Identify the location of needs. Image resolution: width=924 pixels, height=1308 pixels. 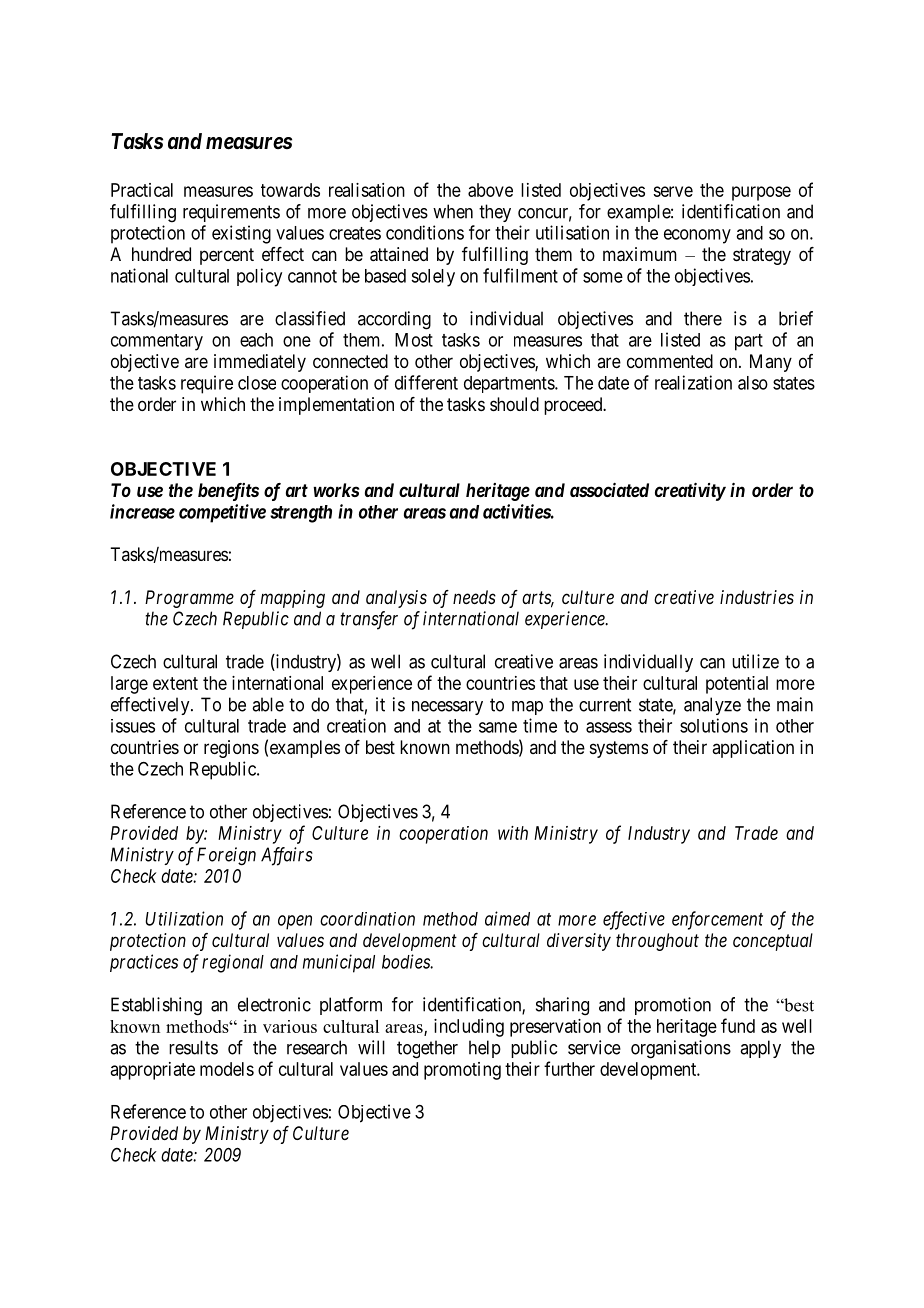
(474, 597).
